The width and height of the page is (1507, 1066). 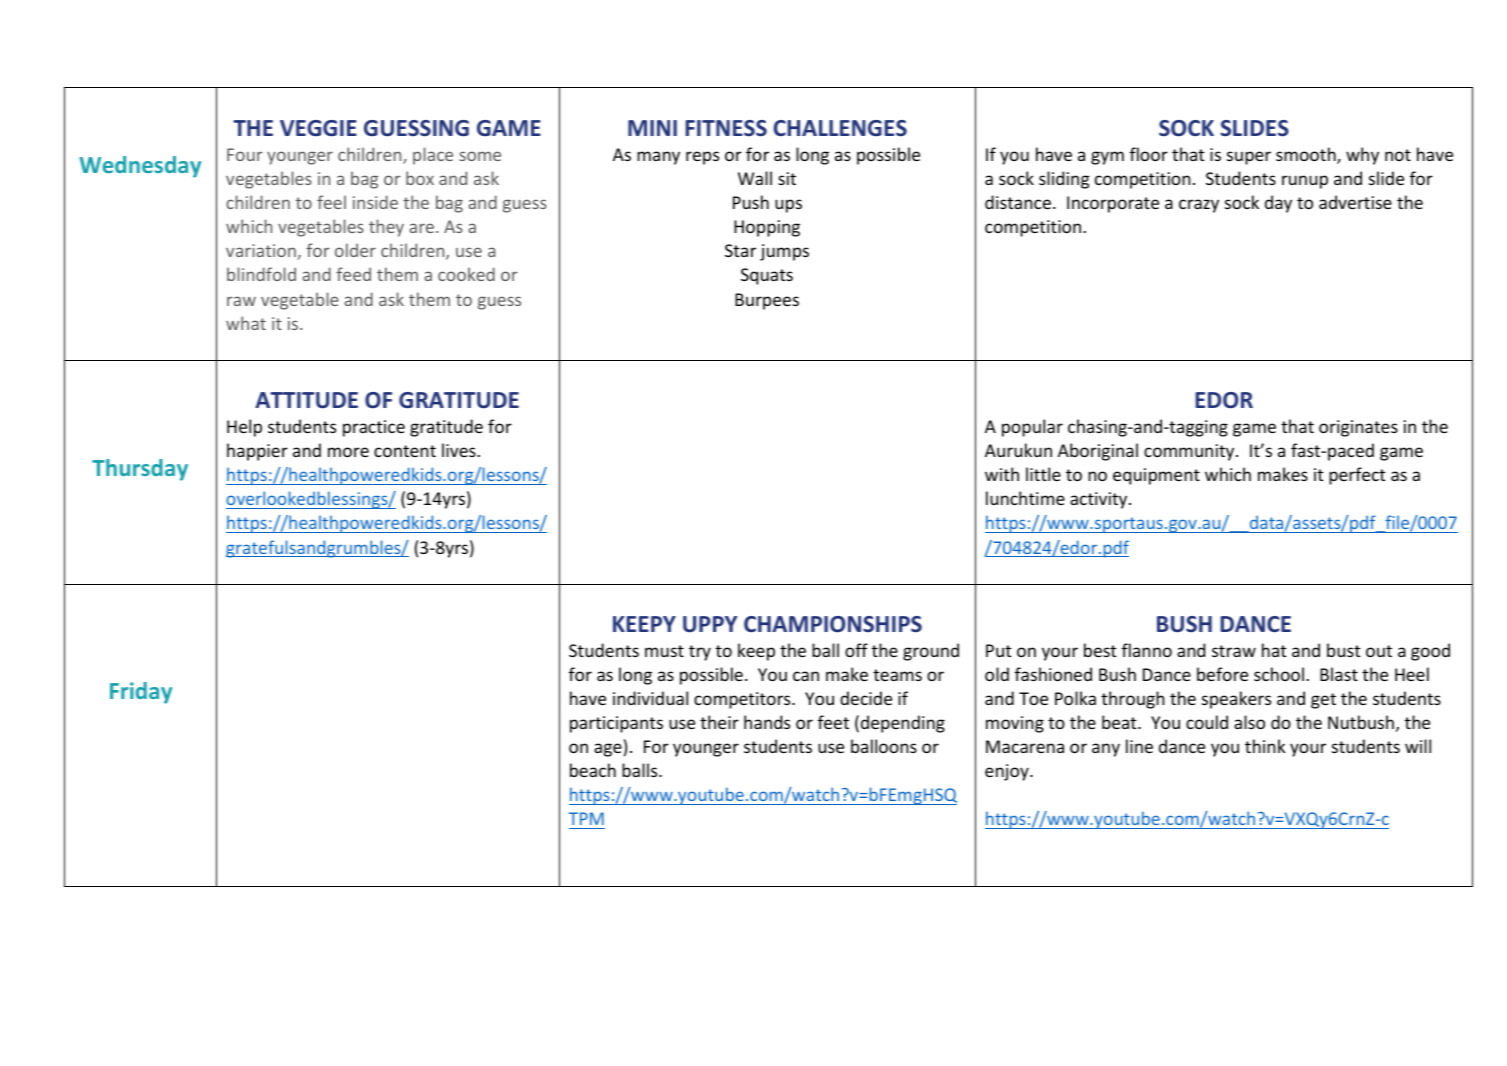 I want to click on with, so click(x=1002, y=474).
